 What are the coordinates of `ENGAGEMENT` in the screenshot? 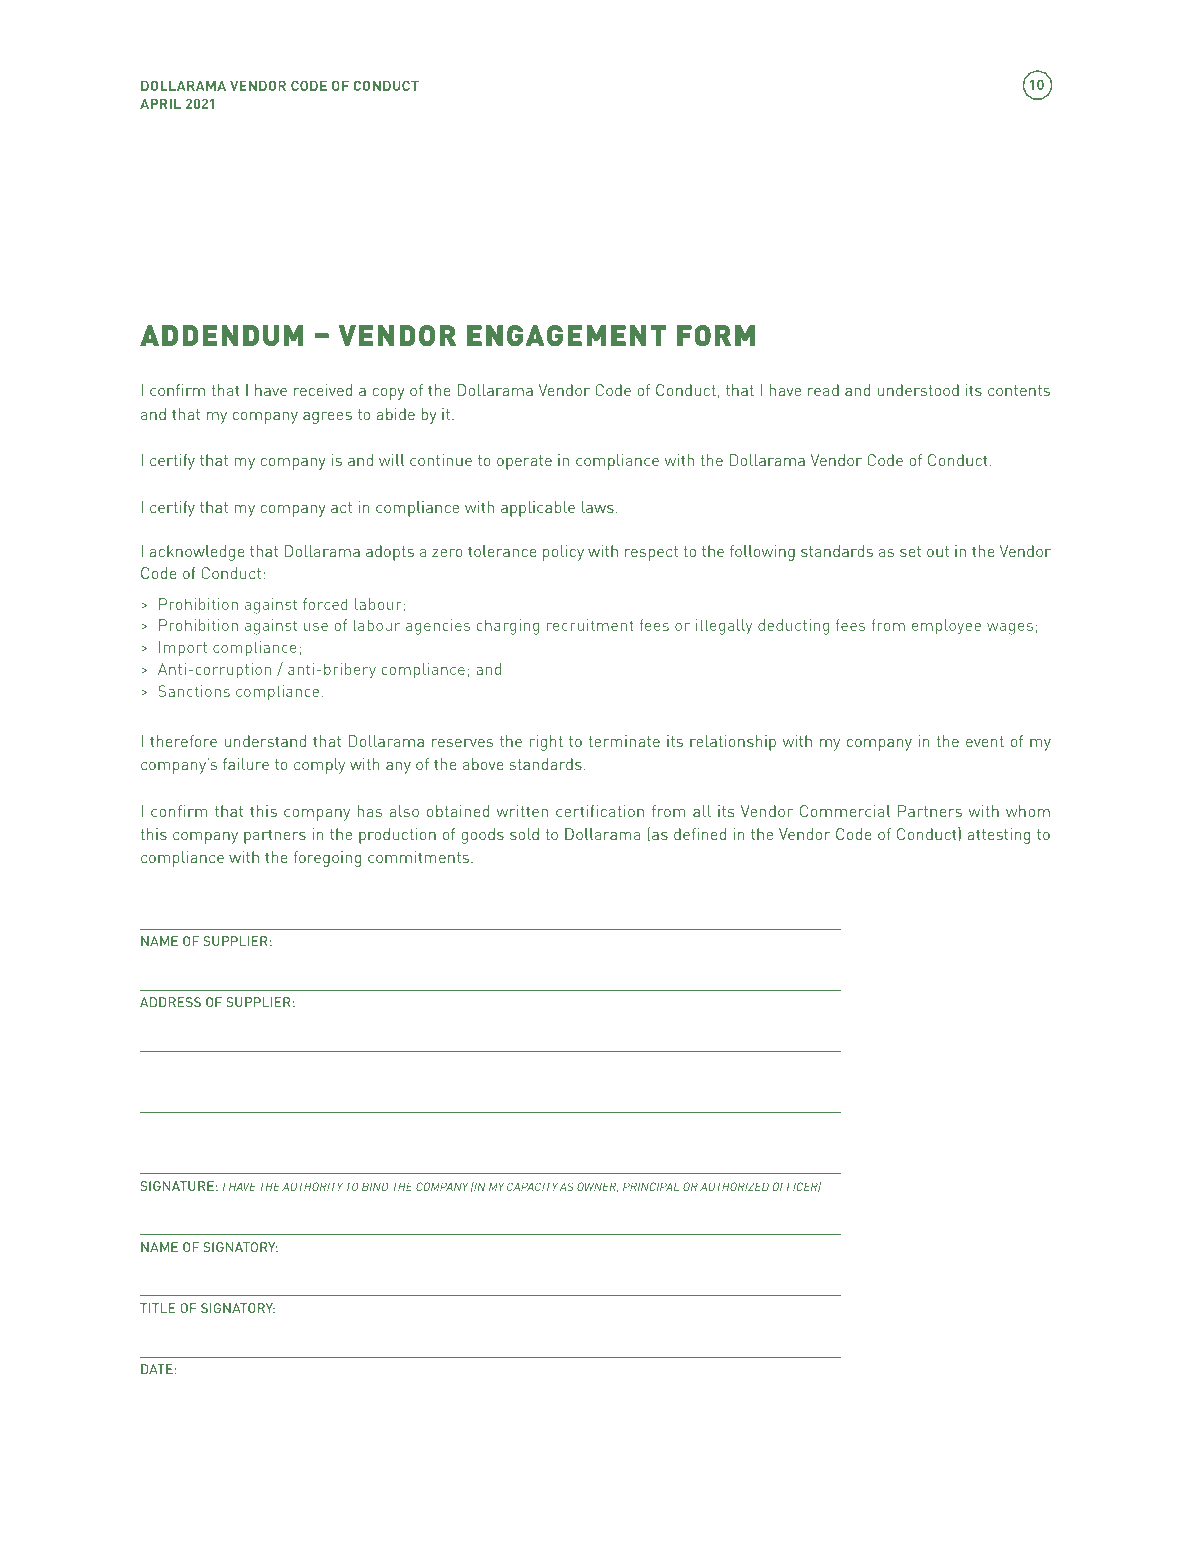 It's located at (566, 335).
